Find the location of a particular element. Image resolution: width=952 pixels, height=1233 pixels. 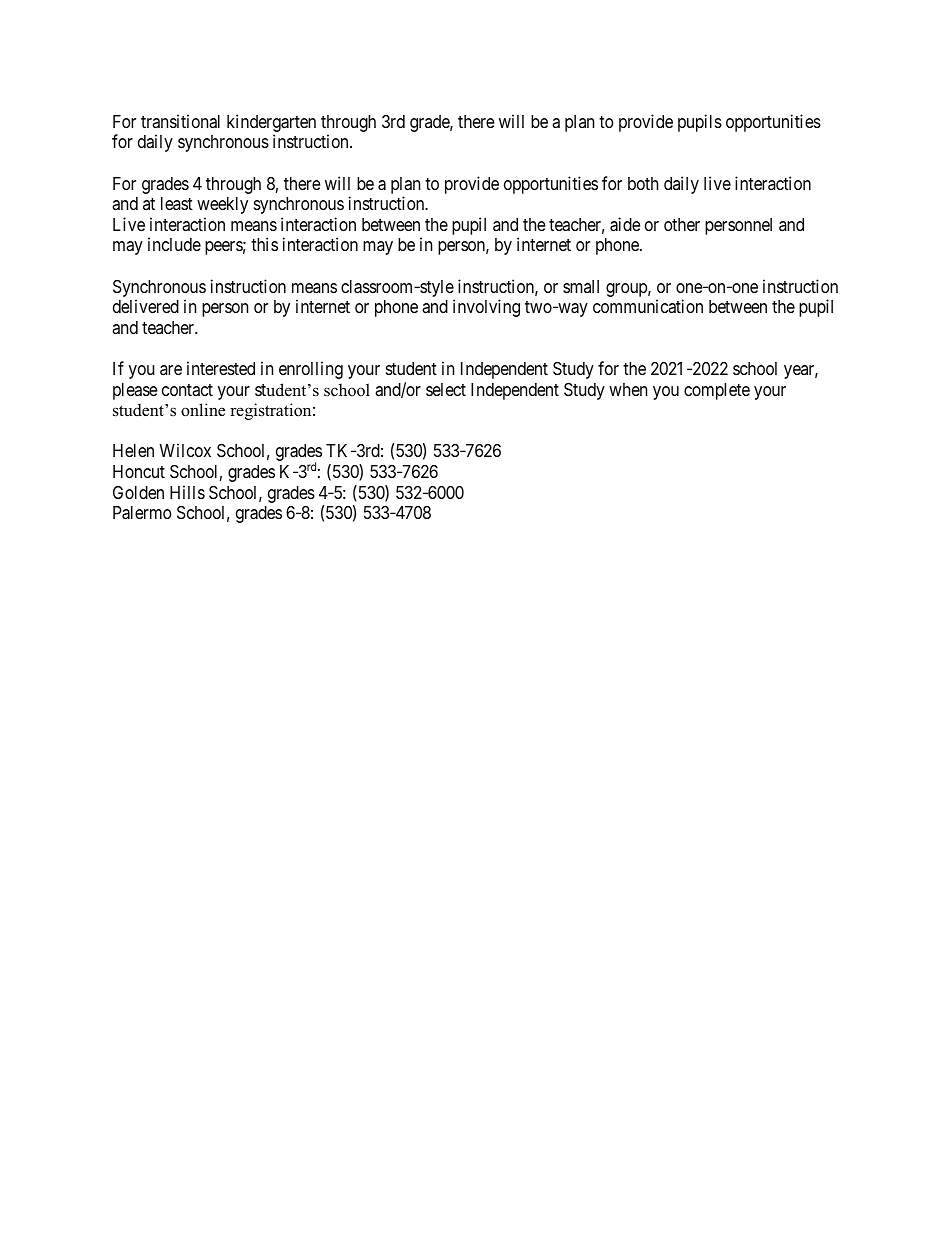

both is located at coordinates (643, 183).
